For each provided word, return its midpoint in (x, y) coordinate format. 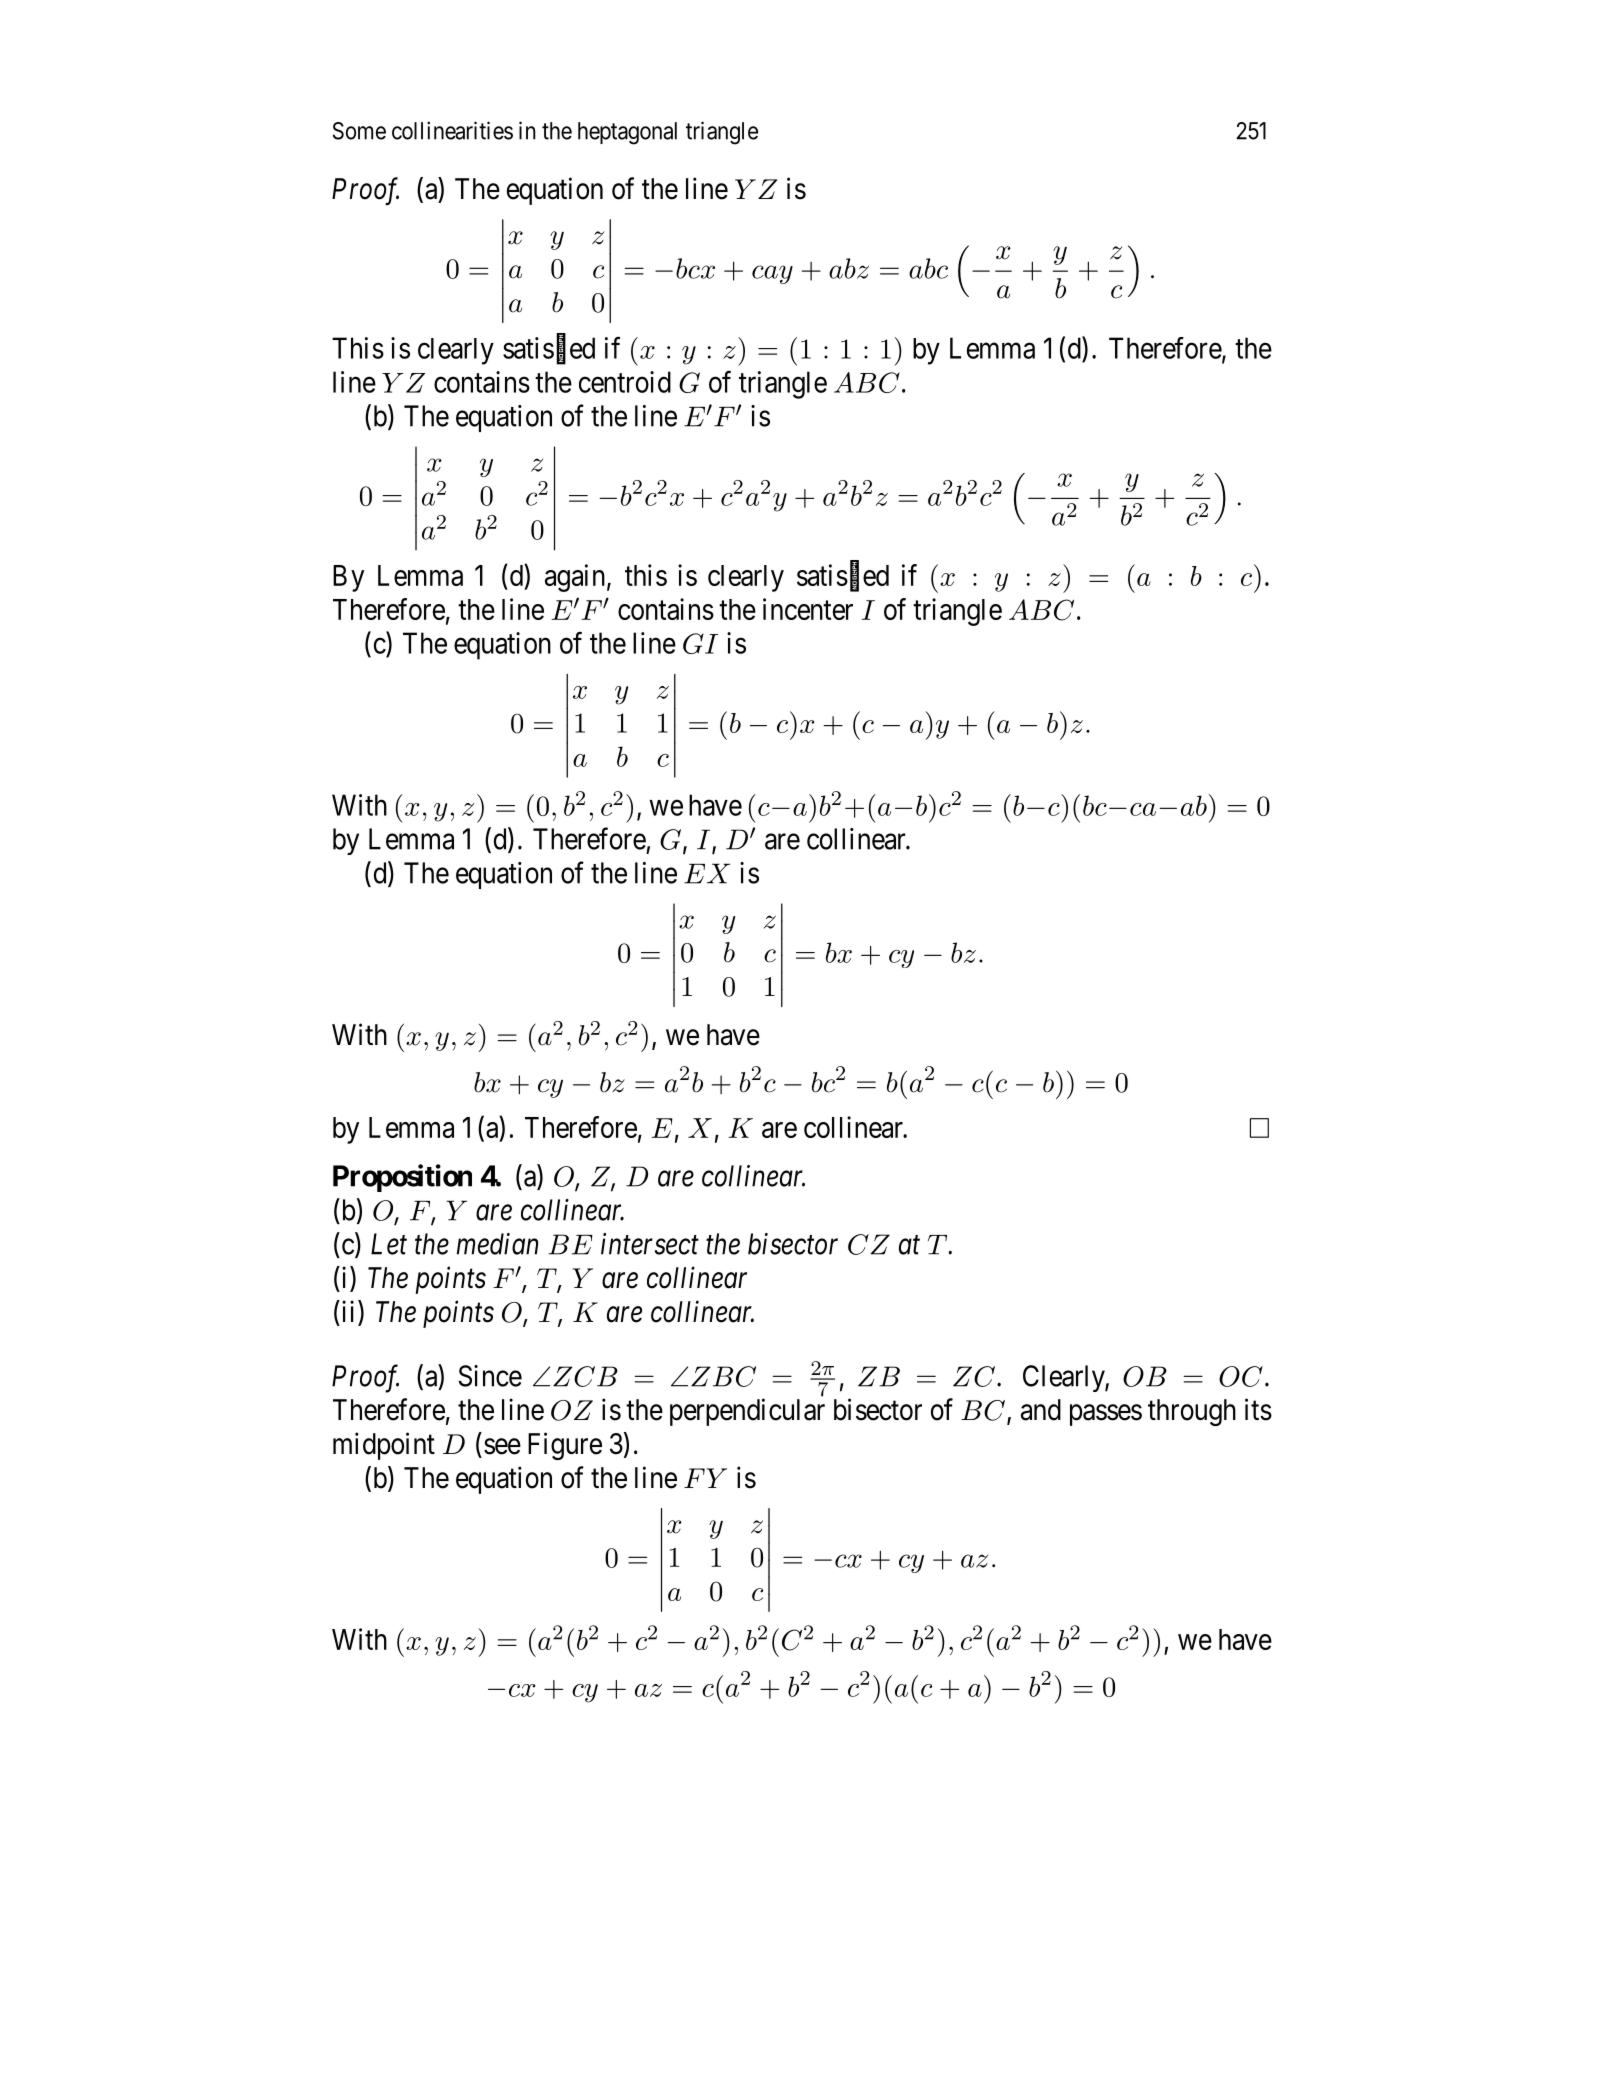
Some (359, 131)
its (1258, 1409)
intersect (650, 1244)
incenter (808, 609)
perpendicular (747, 1412)
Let (389, 1244)
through (1192, 1412)
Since (490, 1376)
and (1041, 1410)
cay (772, 274)
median (497, 1244)
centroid (625, 382)
